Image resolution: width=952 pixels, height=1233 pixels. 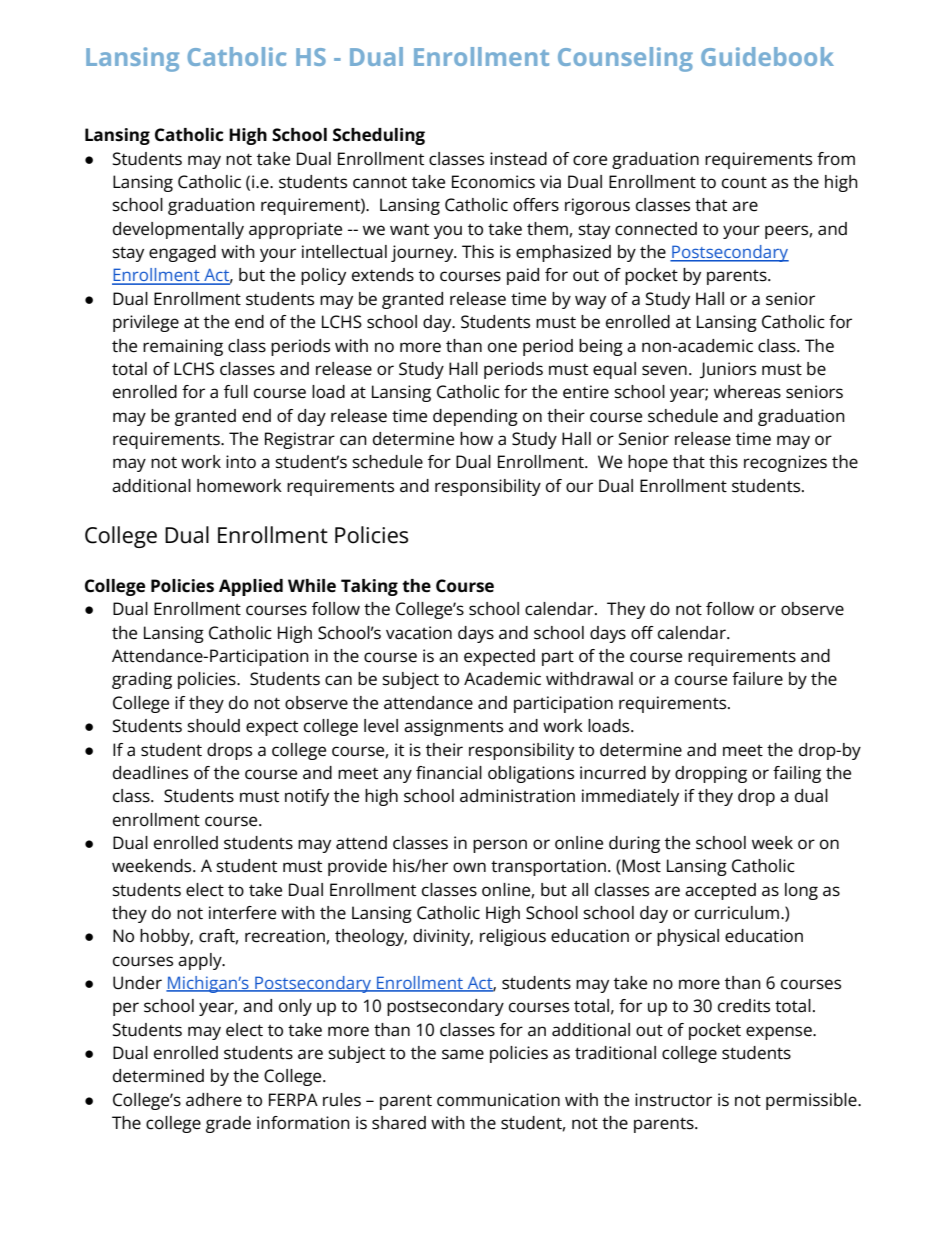 What do you see at coordinates (214, 1100) in the image?
I see `adhere` at bounding box center [214, 1100].
